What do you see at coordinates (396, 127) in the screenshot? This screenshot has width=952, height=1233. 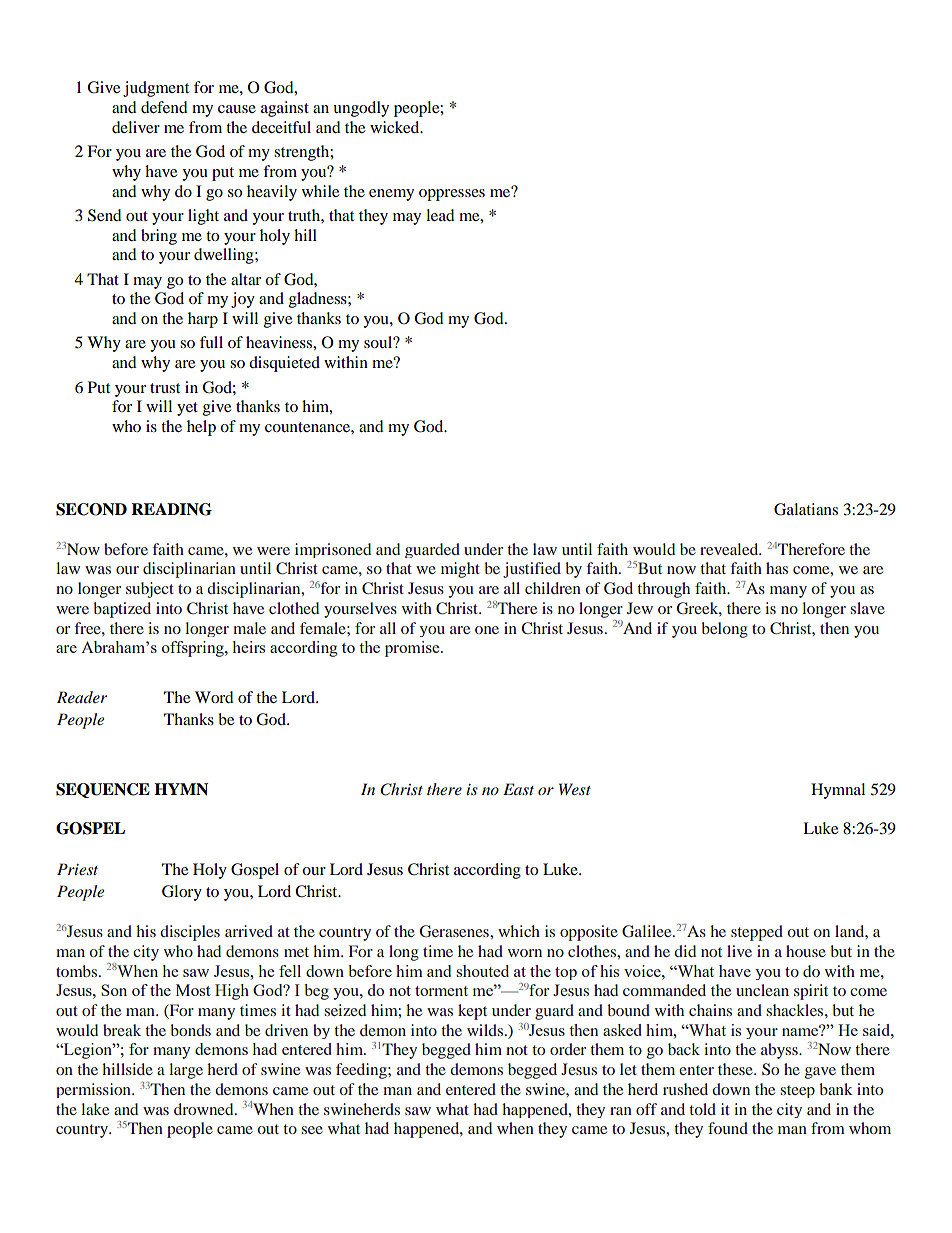 I see `wicked` at bounding box center [396, 127].
